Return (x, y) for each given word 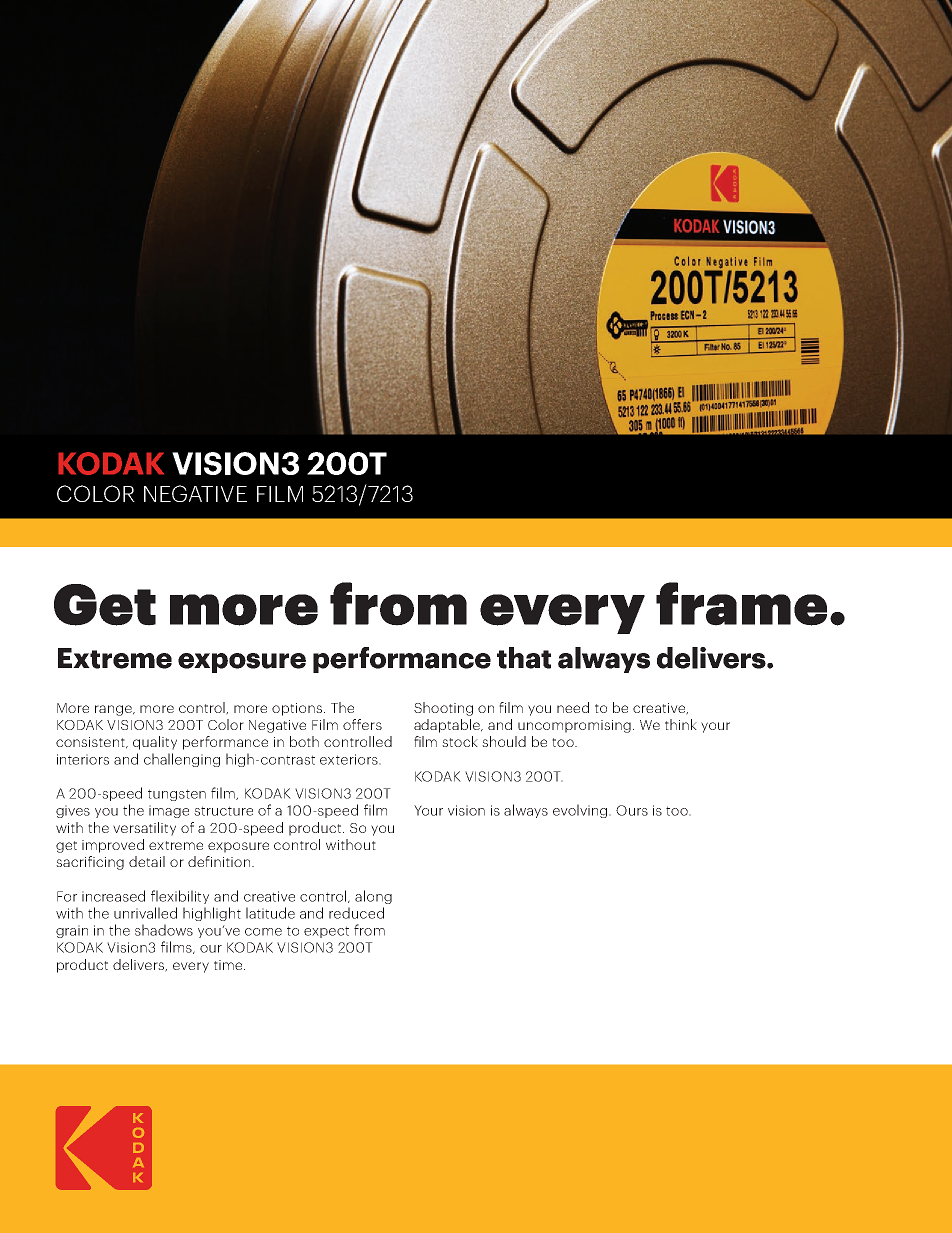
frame (741, 604)
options (297, 709)
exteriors (350, 759)
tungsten (177, 795)
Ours (632, 810)
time (229, 965)
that (524, 658)
